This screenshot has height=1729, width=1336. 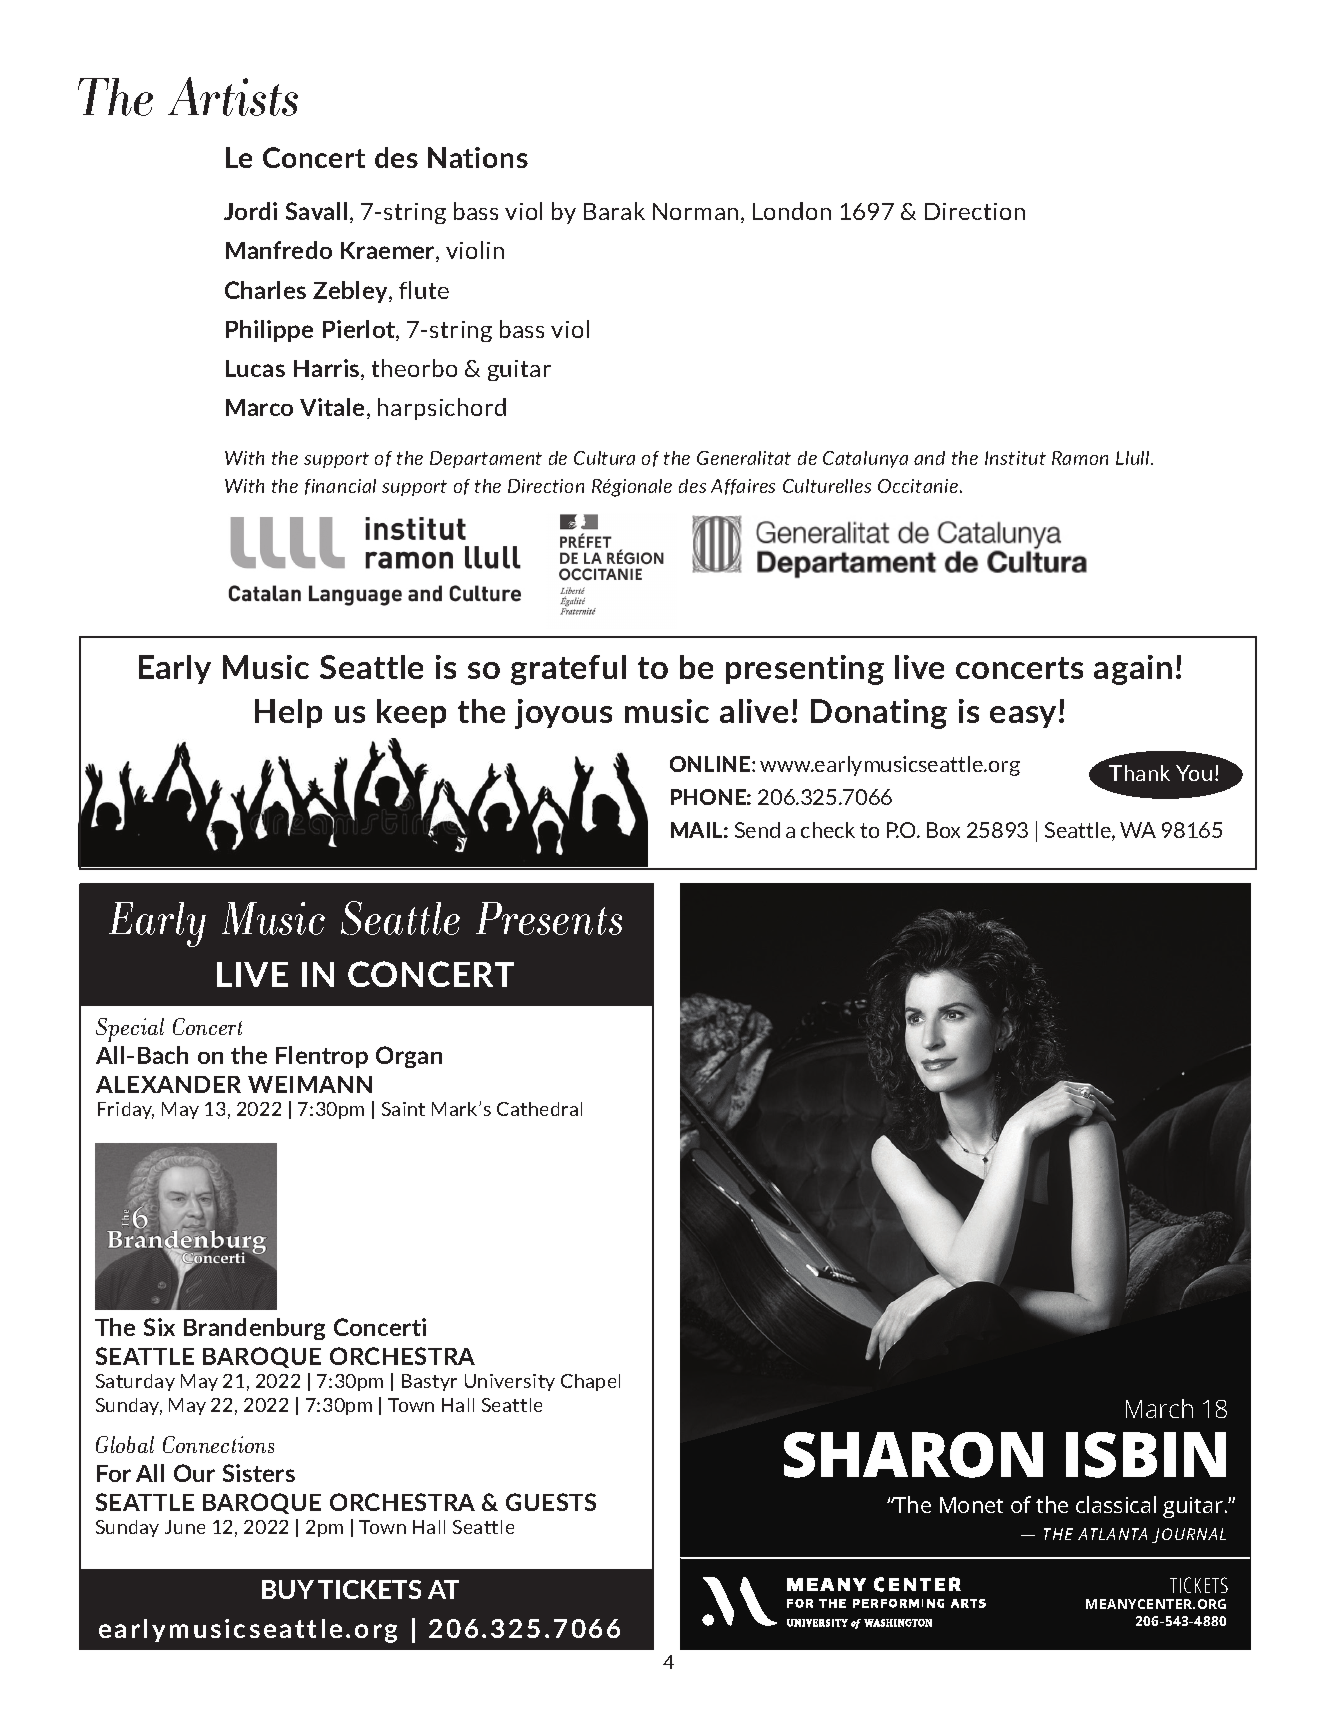 What do you see at coordinates (259, 407) in the screenshot?
I see `Marco` at bounding box center [259, 407].
